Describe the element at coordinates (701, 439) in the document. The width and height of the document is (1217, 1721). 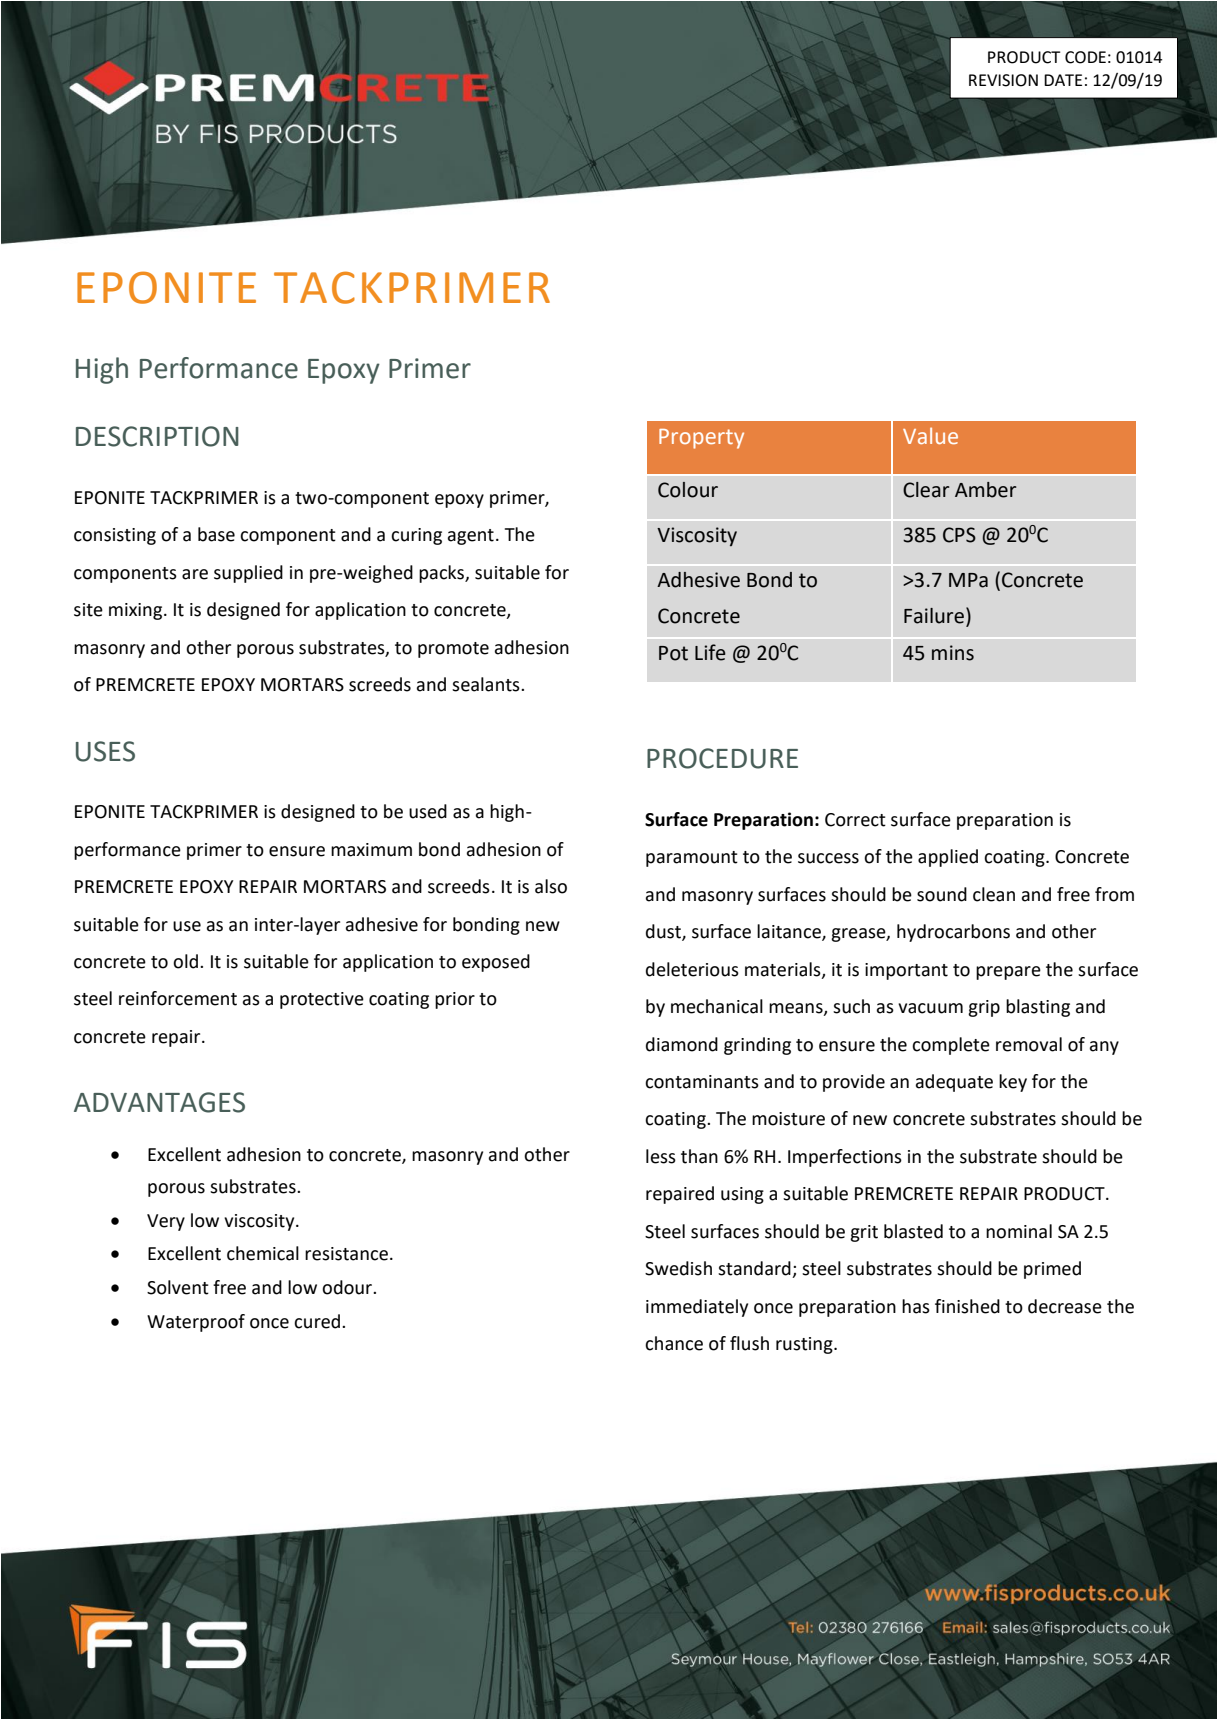
I see `Property` at that location.
